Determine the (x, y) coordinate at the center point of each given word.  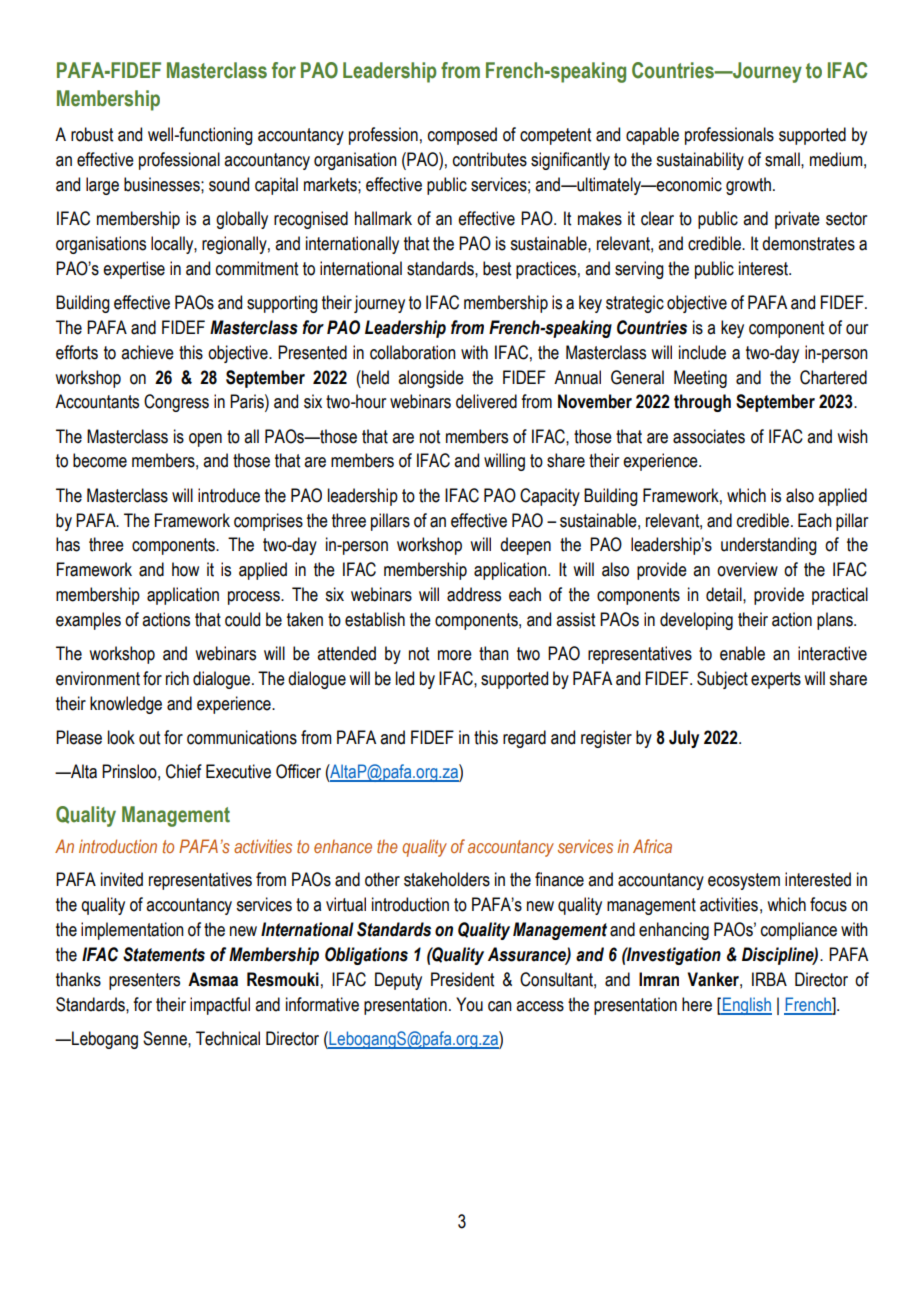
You (469, 1004)
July (684, 739)
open (205, 440)
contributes (490, 159)
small (783, 159)
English (746, 1006)
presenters (144, 981)
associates (709, 436)
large (102, 186)
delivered (486, 401)
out (149, 738)
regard (524, 739)
